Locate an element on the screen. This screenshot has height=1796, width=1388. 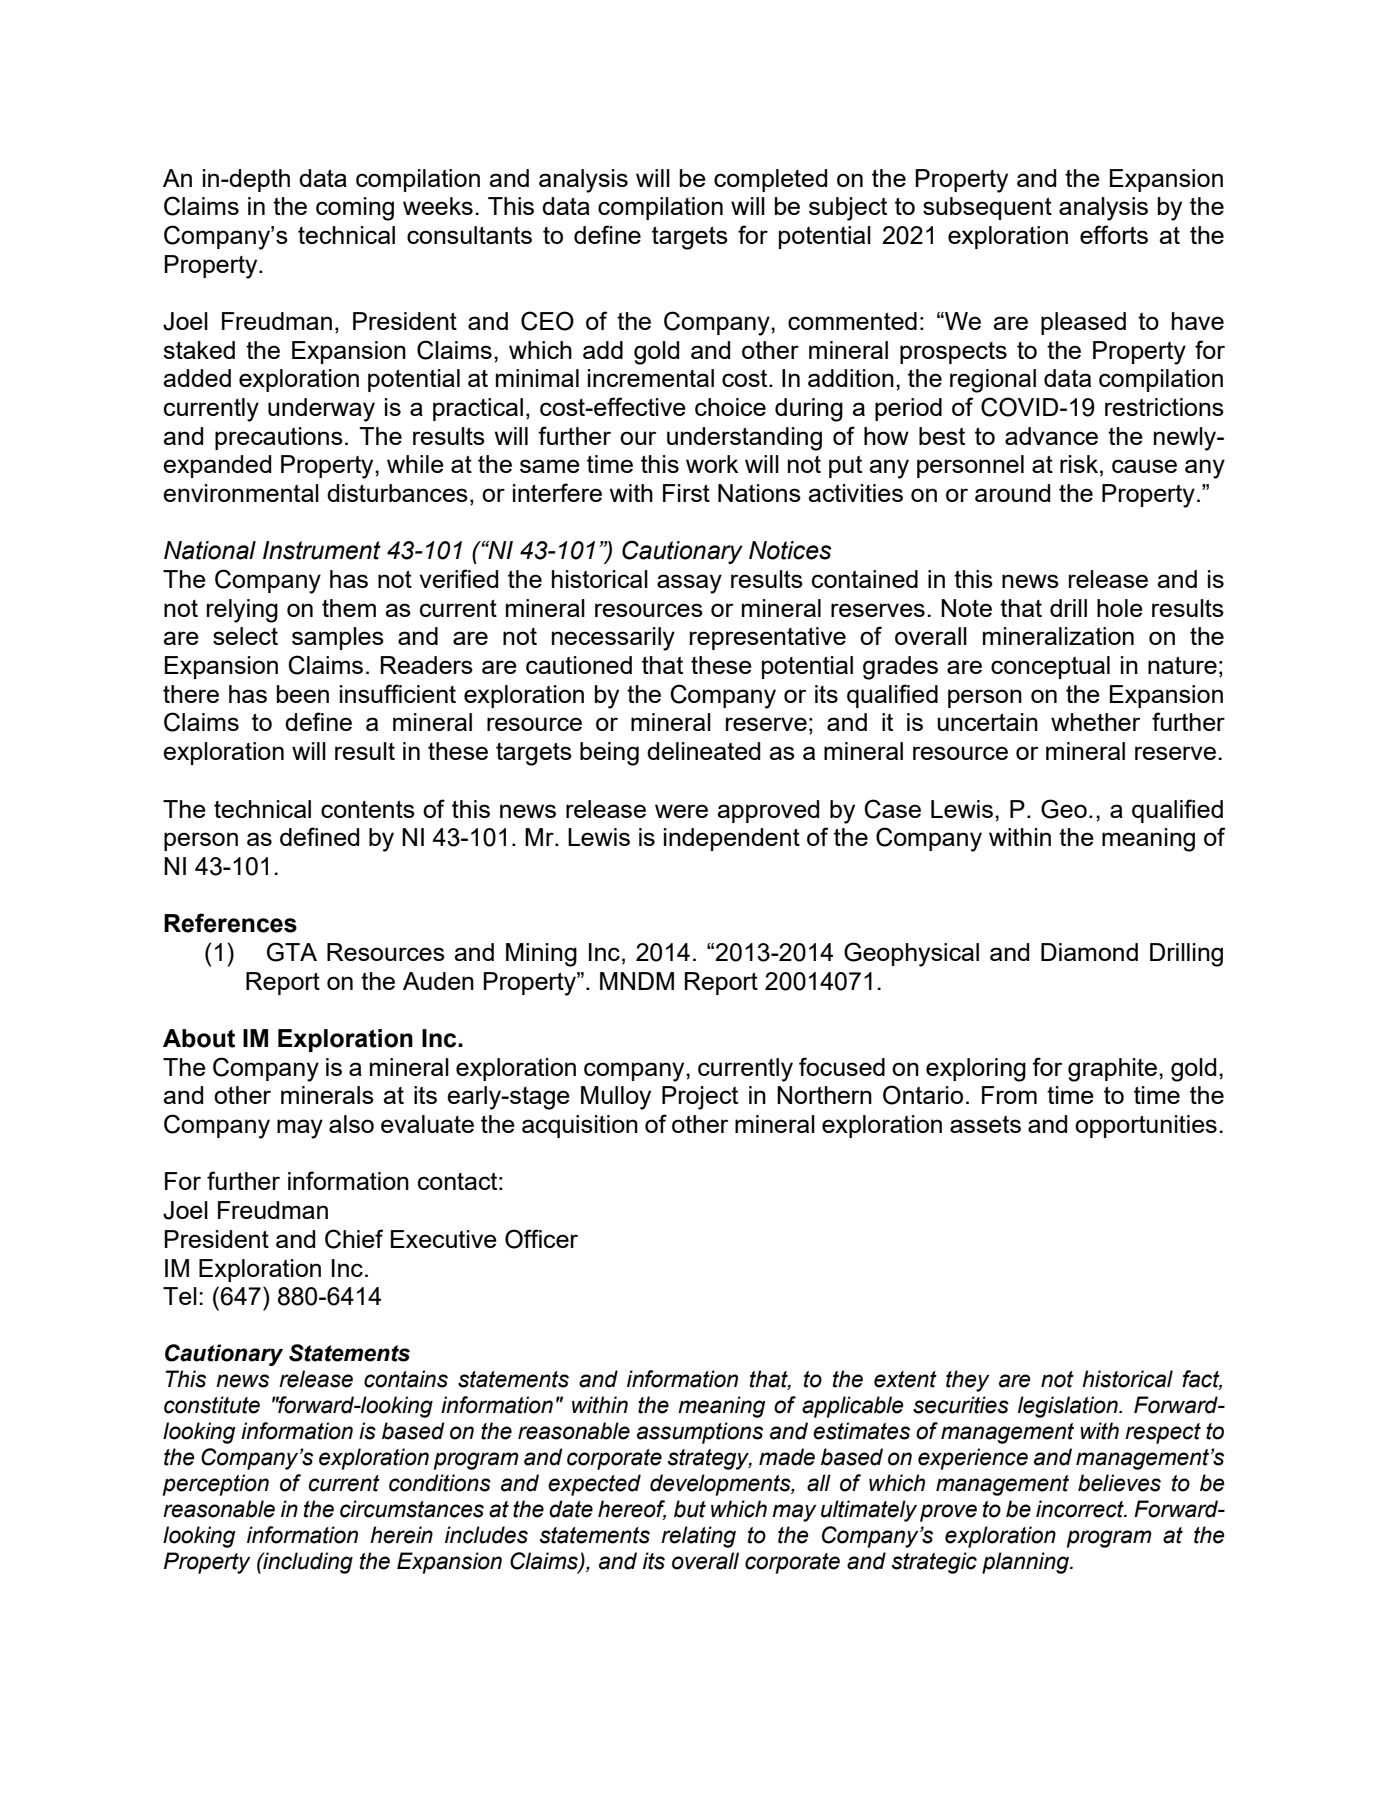
herein is located at coordinates (401, 1535).
